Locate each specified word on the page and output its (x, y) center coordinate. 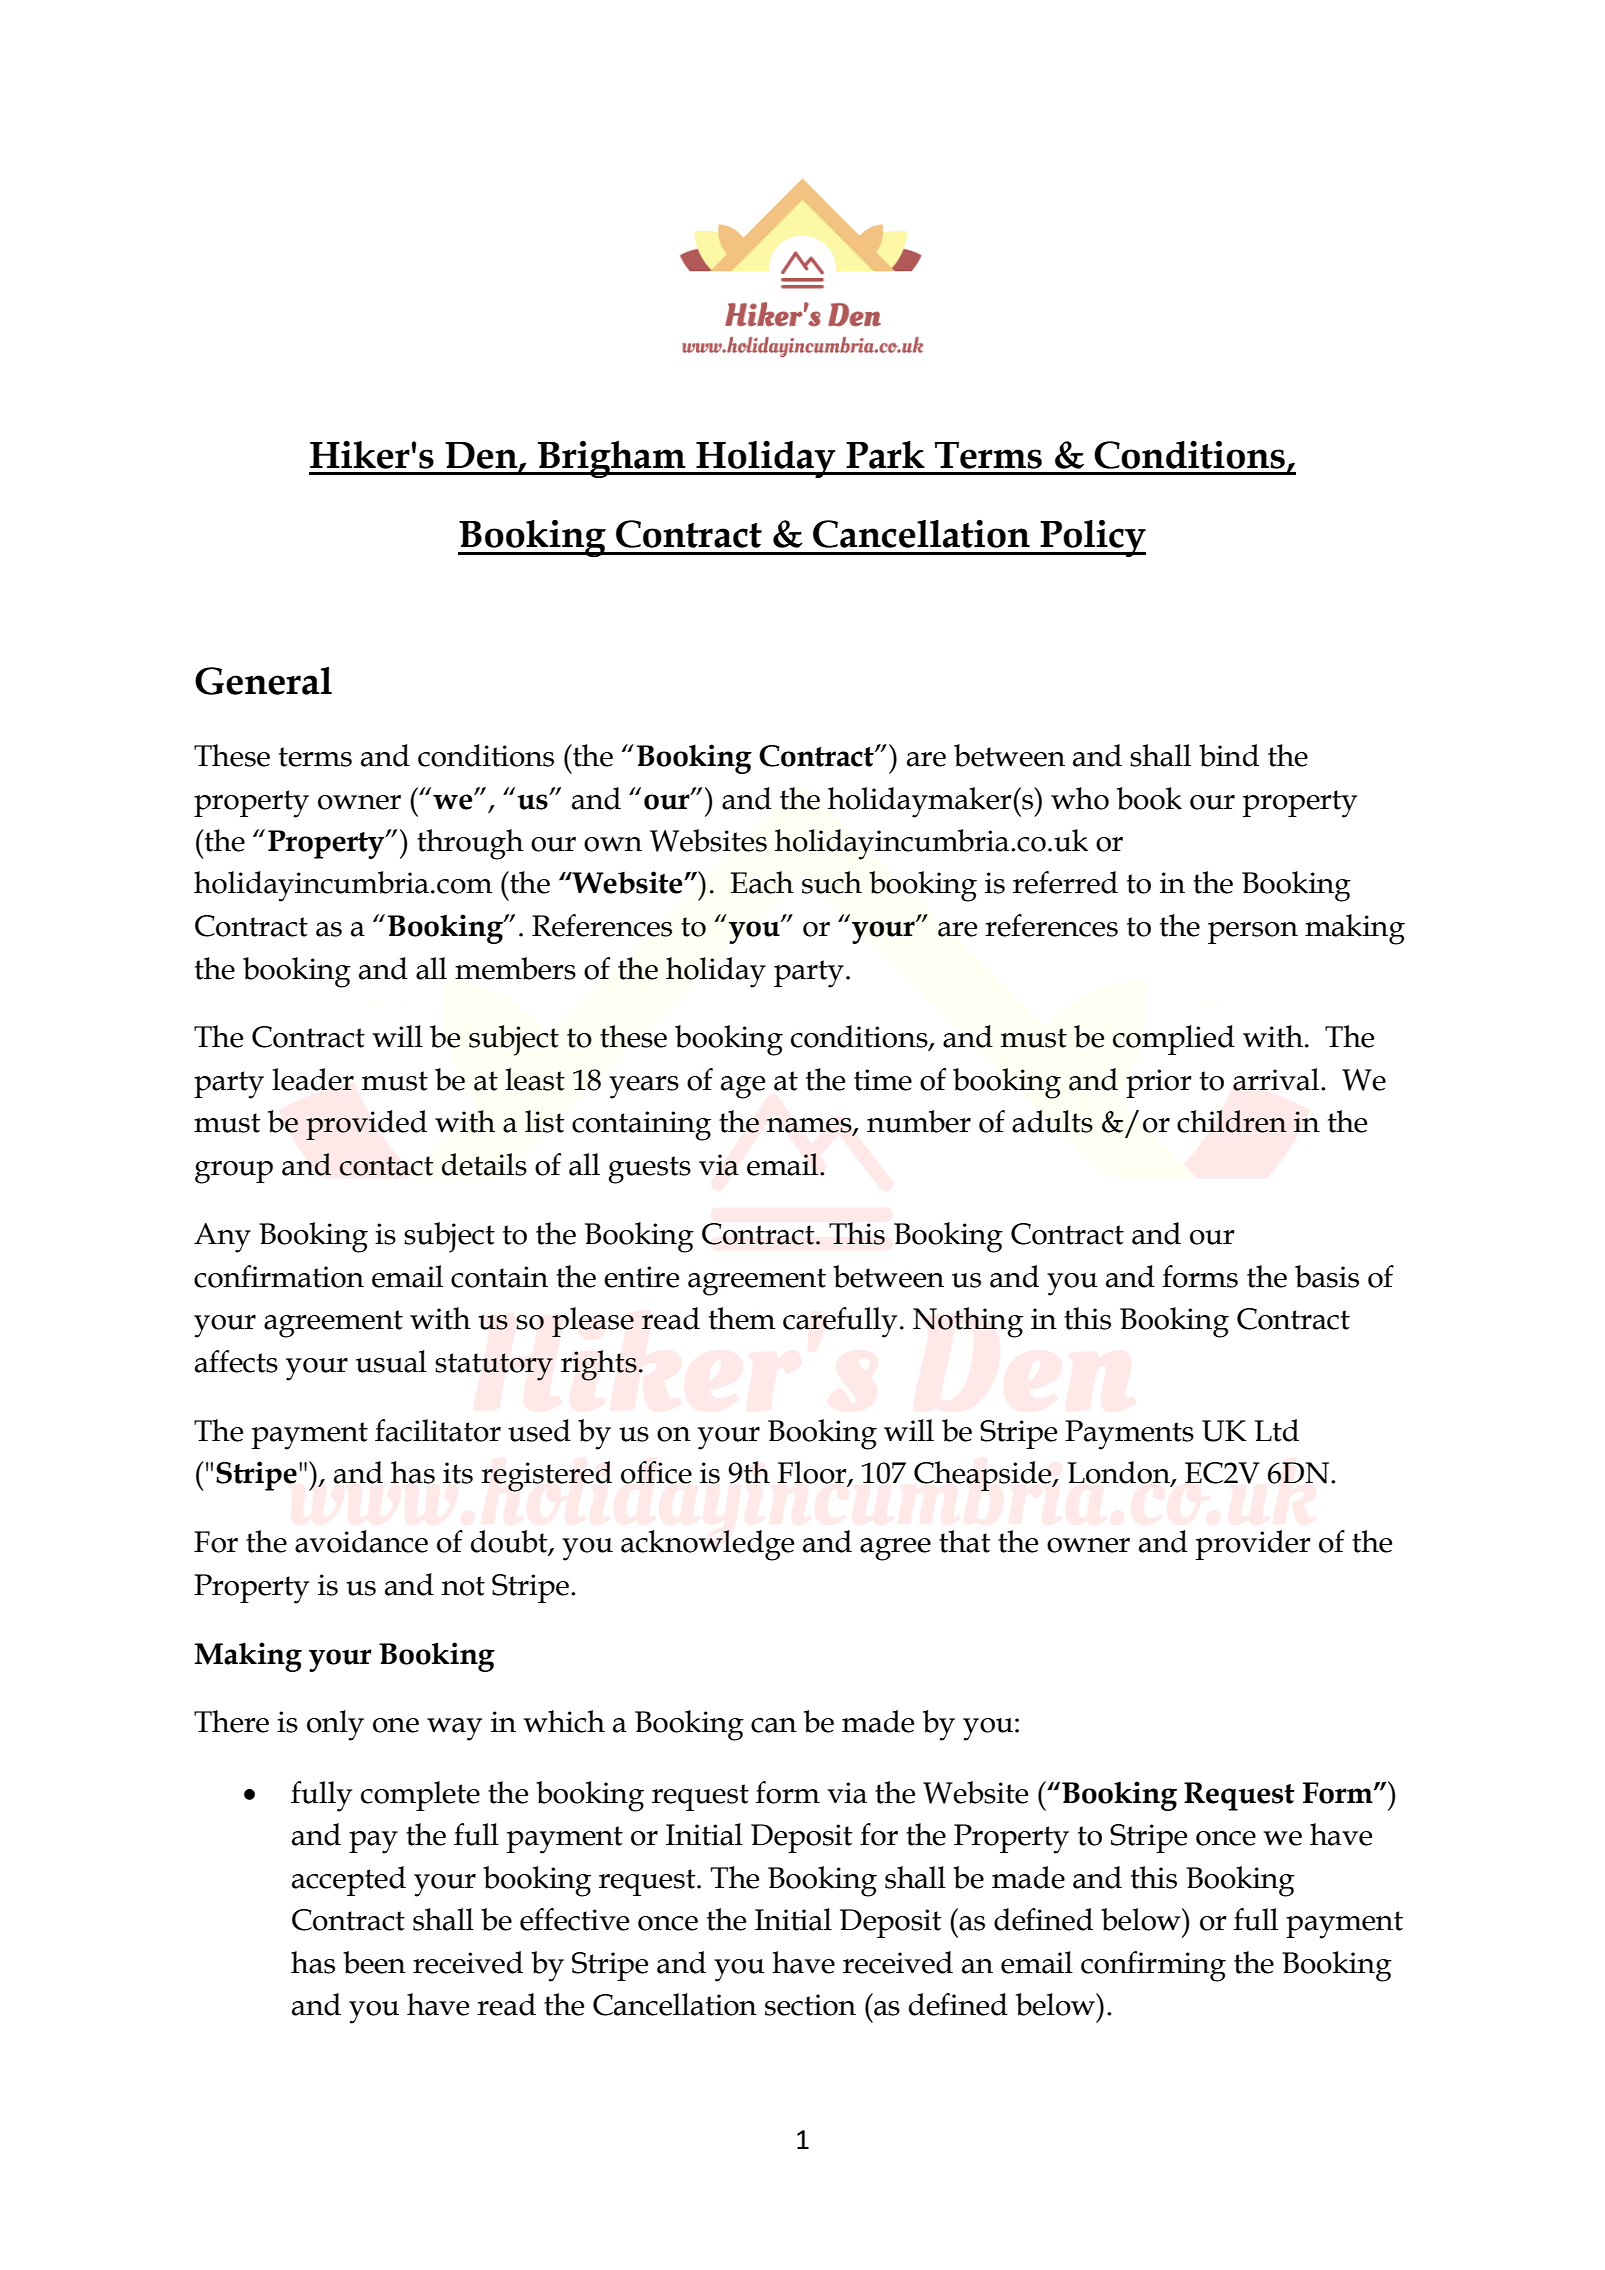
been (374, 1962)
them (742, 1318)
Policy (1092, 538)
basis (1327, 1276)
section (810, 2005)
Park (885, 455)
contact (386, 1166)
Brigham (612, 459)
